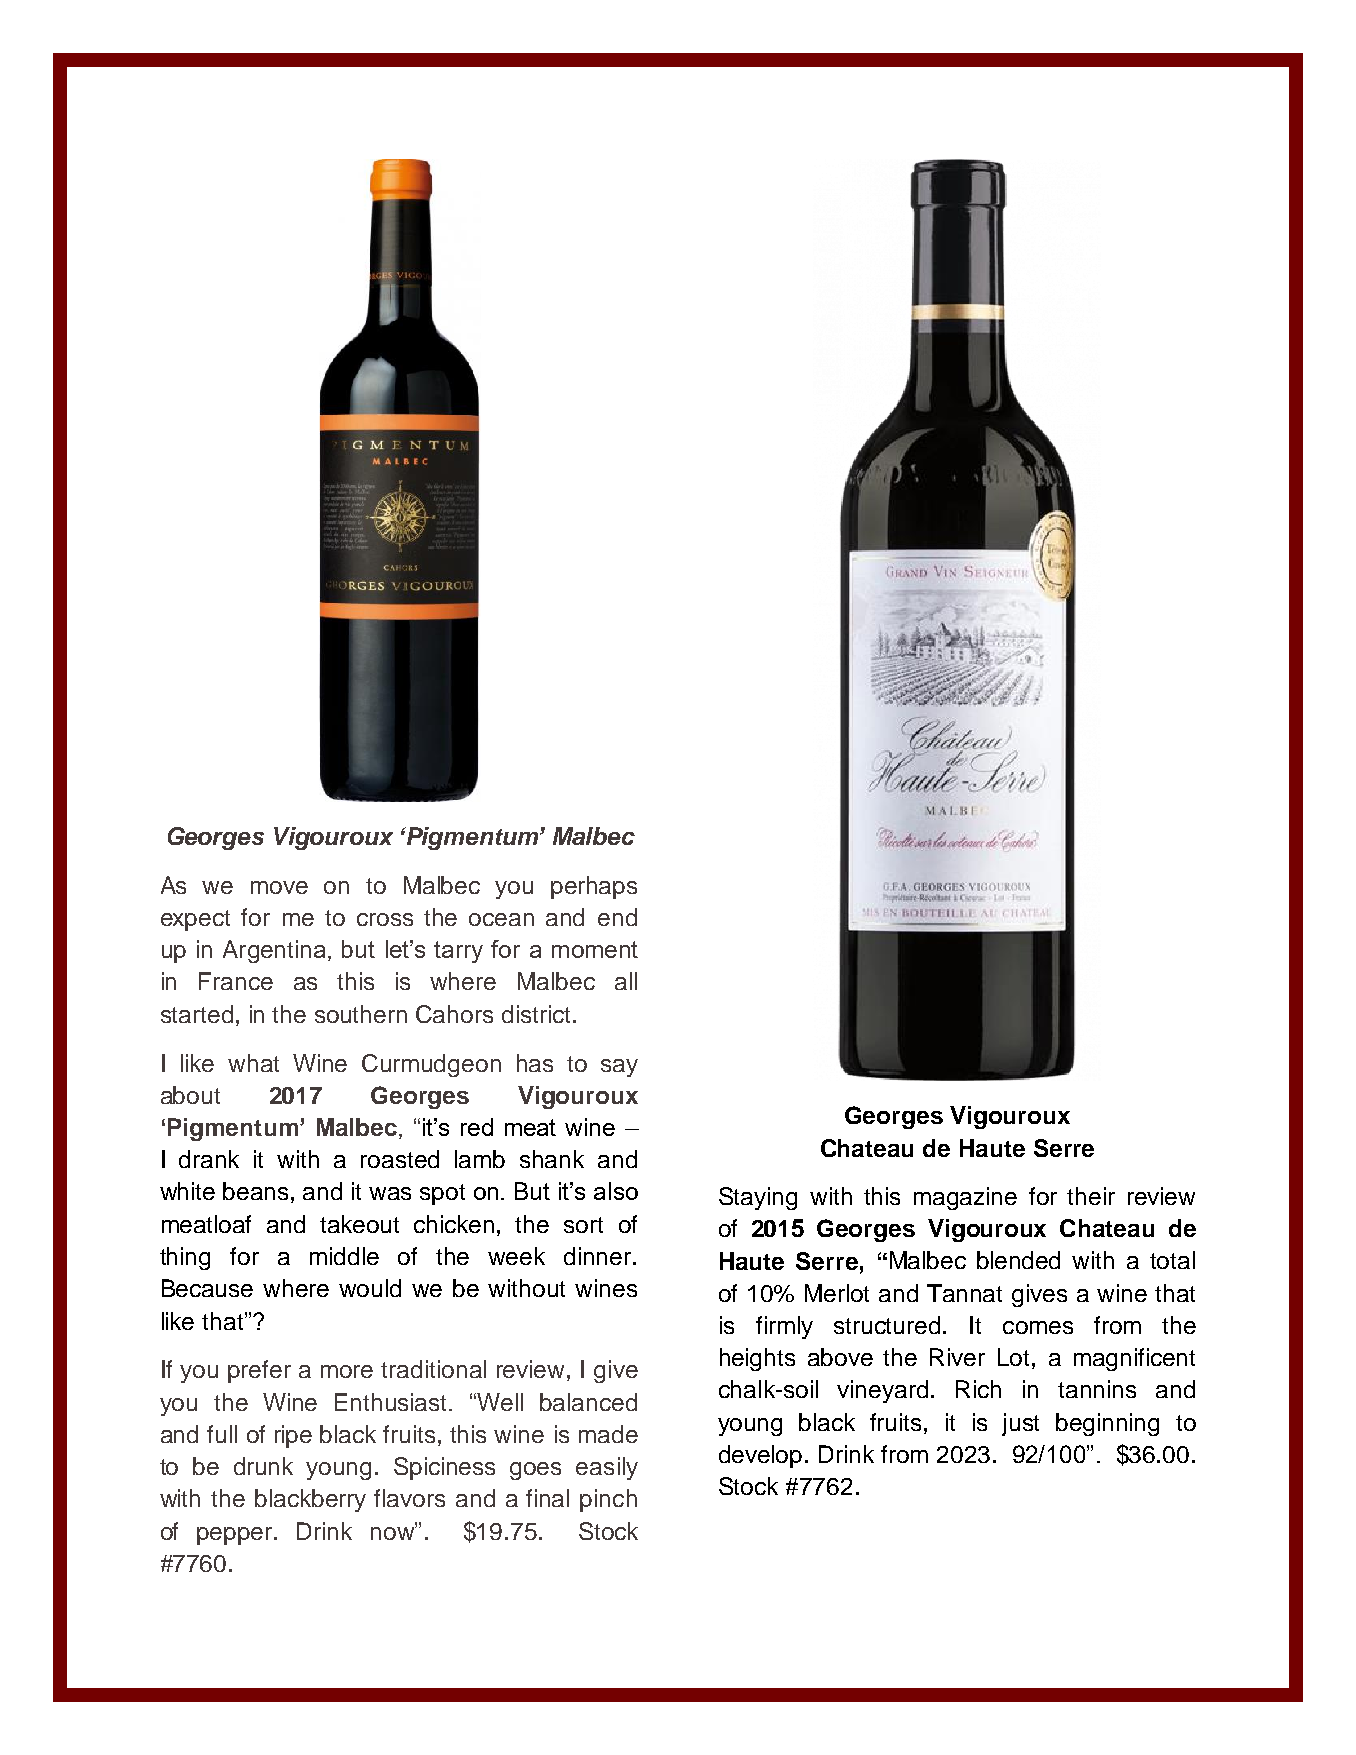 The height and width of the screenshot is (1755, 1356). I want to click on move, so click(279, 887).
